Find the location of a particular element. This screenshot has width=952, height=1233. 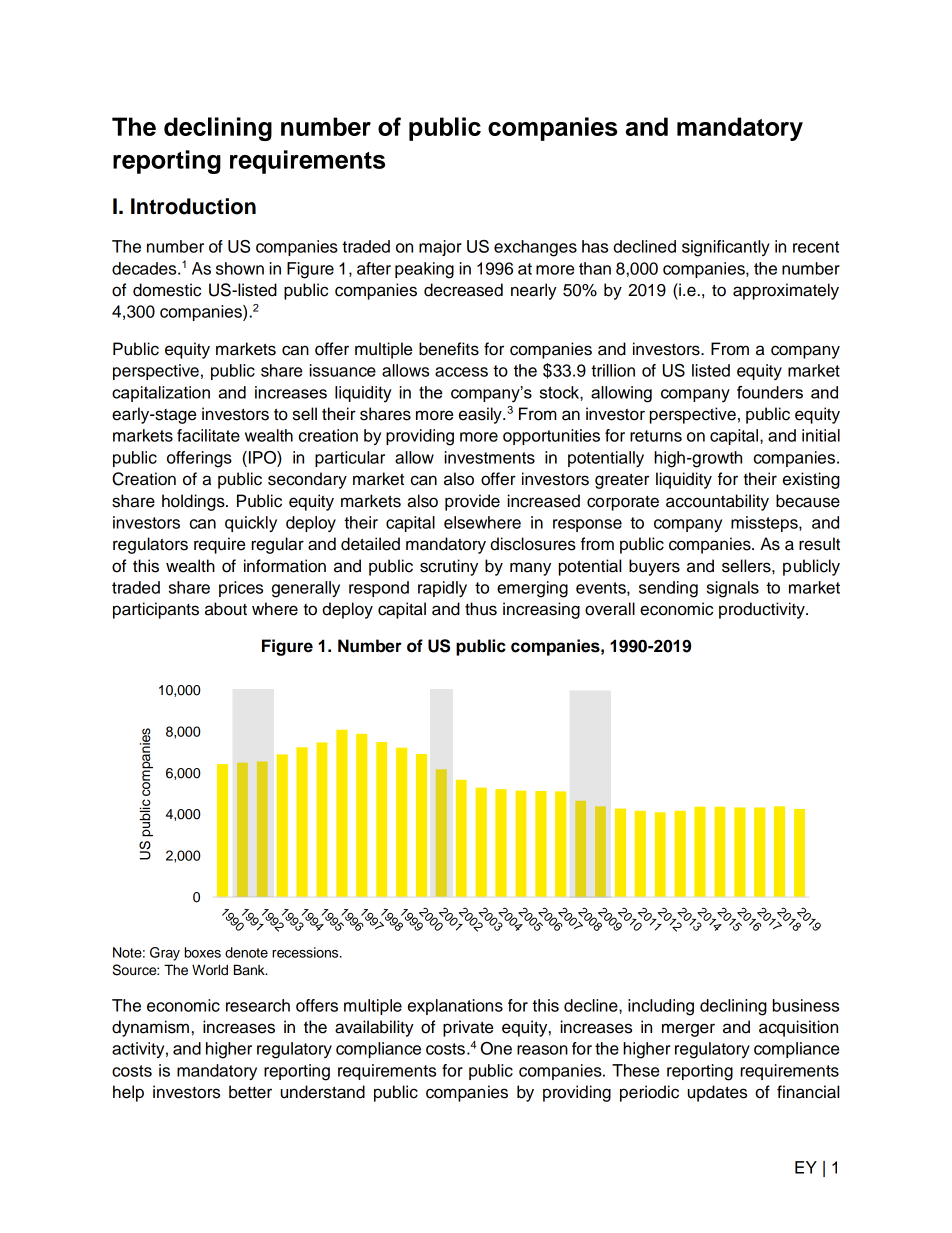

One is located at coordinates (496, 1048).
